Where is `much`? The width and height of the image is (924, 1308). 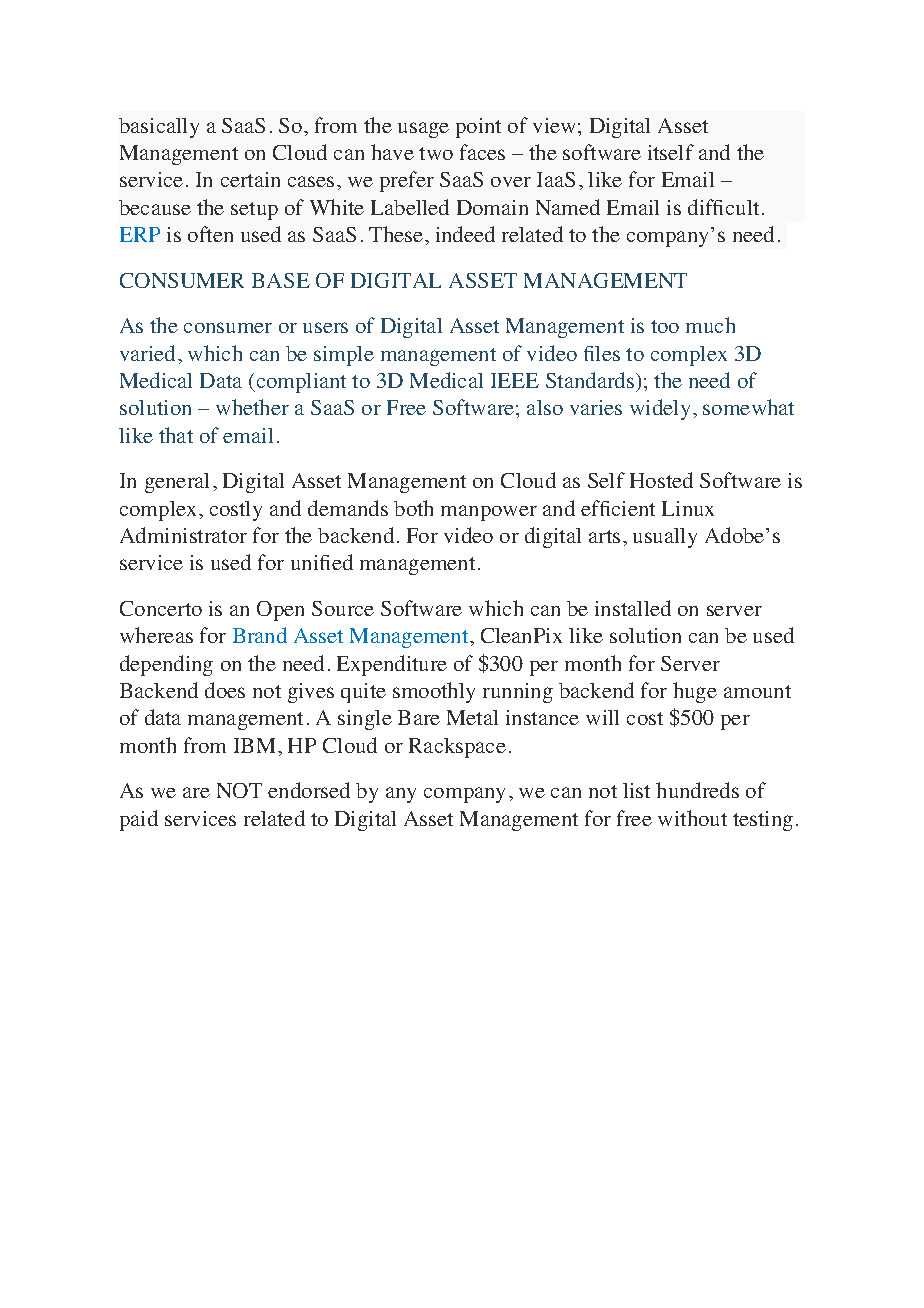 much is located at coordinates (710, 325).
